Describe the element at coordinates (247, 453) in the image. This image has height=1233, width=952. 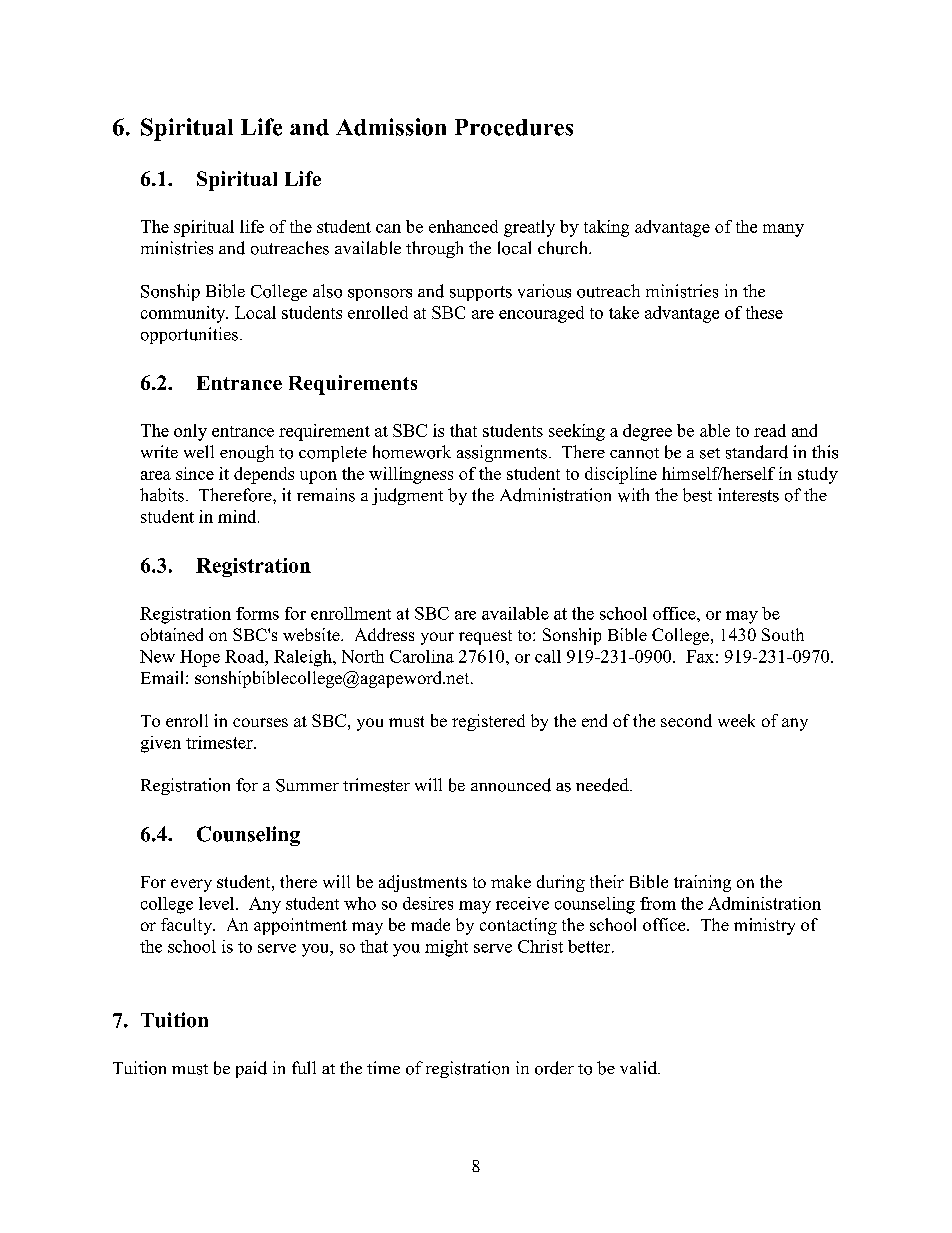
I see `enough` at that location.
